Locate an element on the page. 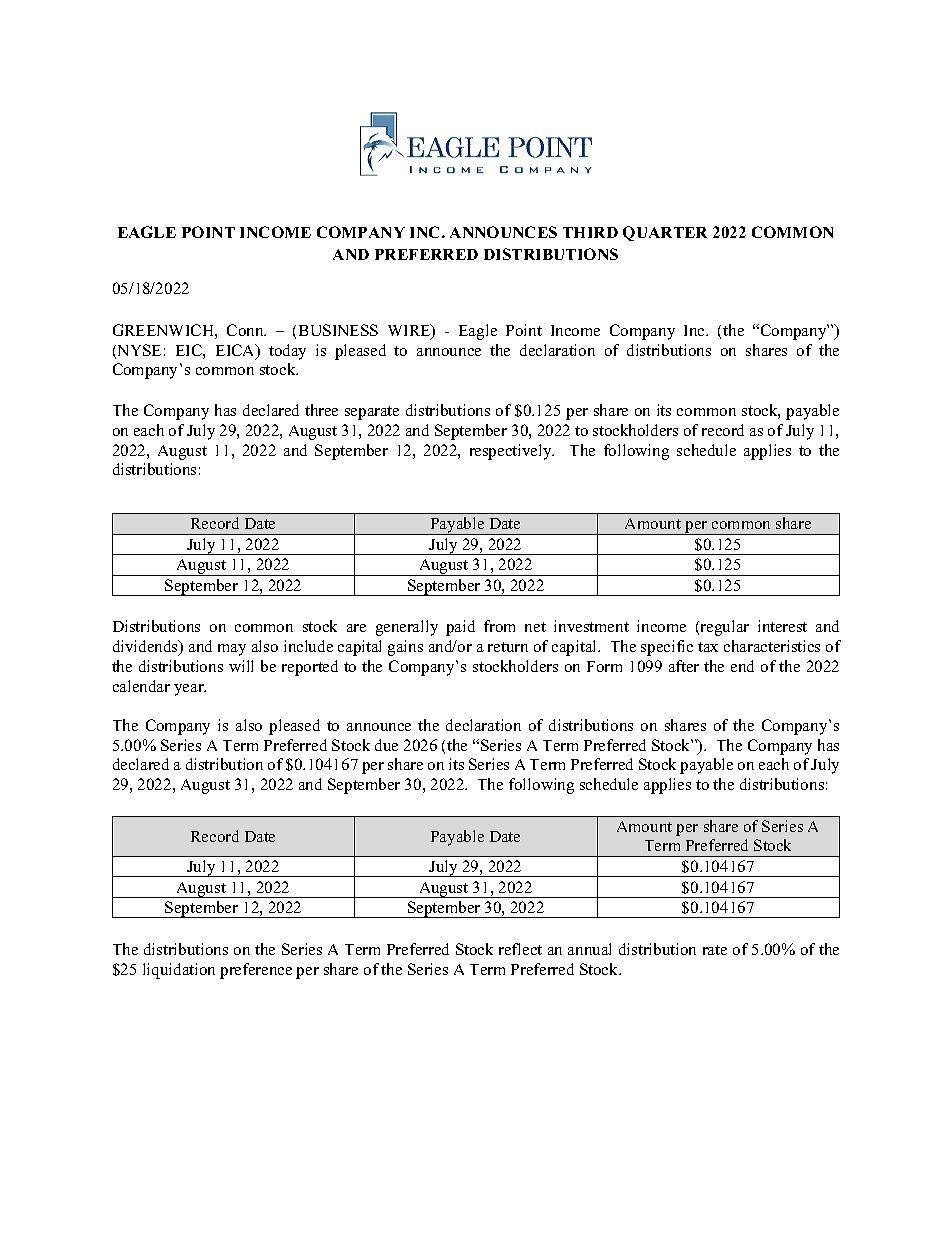  regular is located at coordinates (723, 628).
